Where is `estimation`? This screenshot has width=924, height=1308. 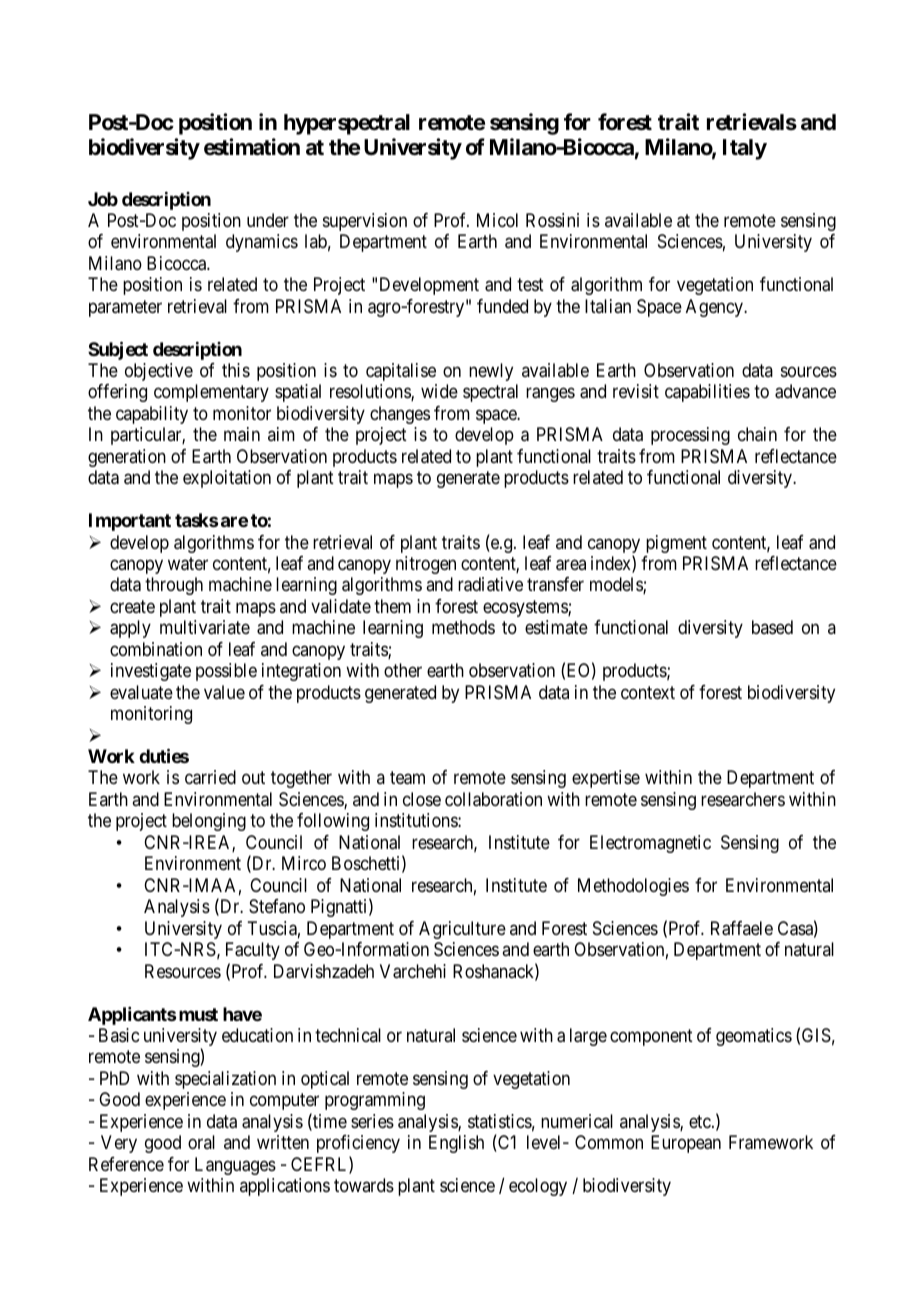
estimation is located at coordinates (252, 147).
